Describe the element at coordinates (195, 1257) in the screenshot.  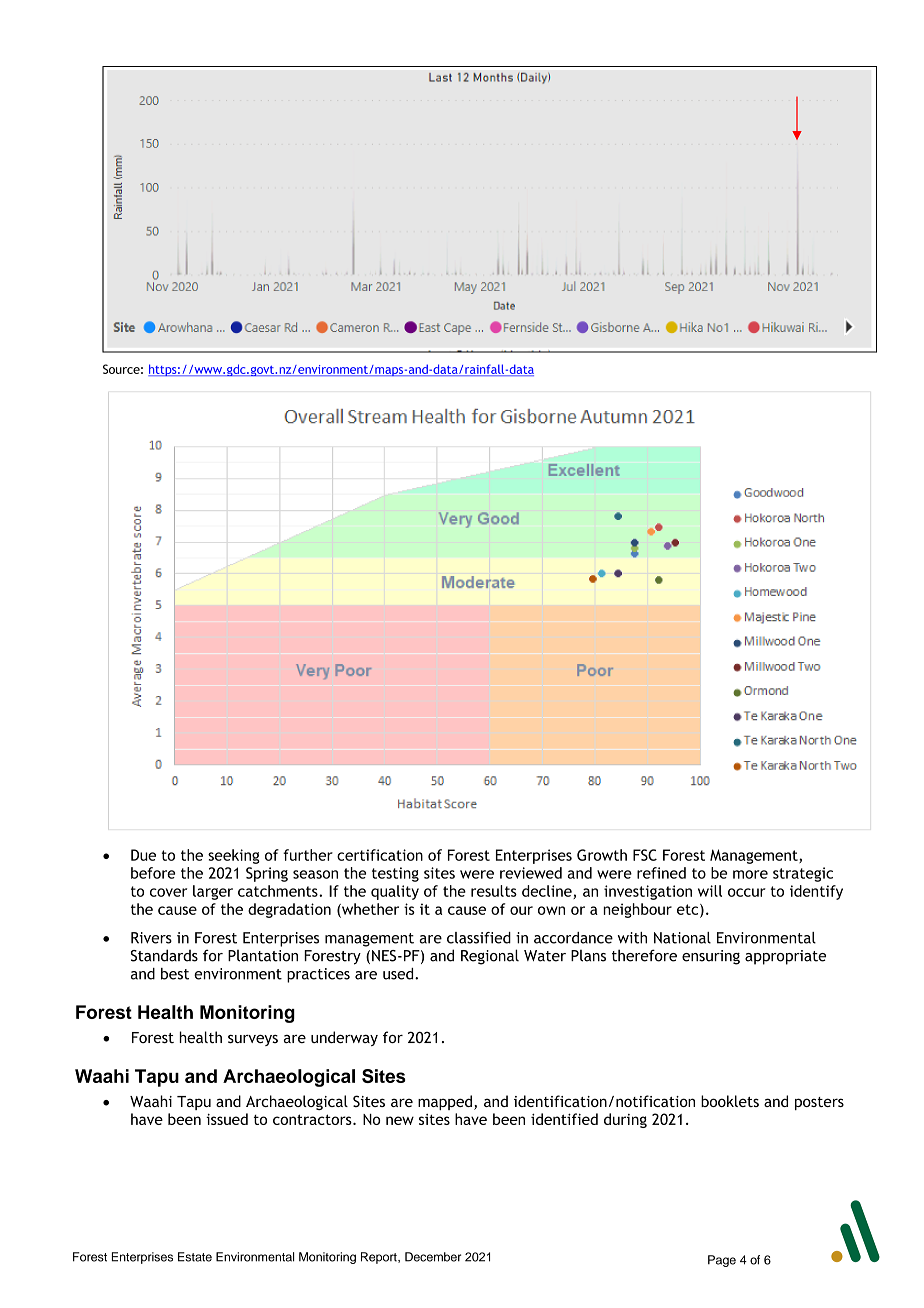
I see `Estate` at that location.
